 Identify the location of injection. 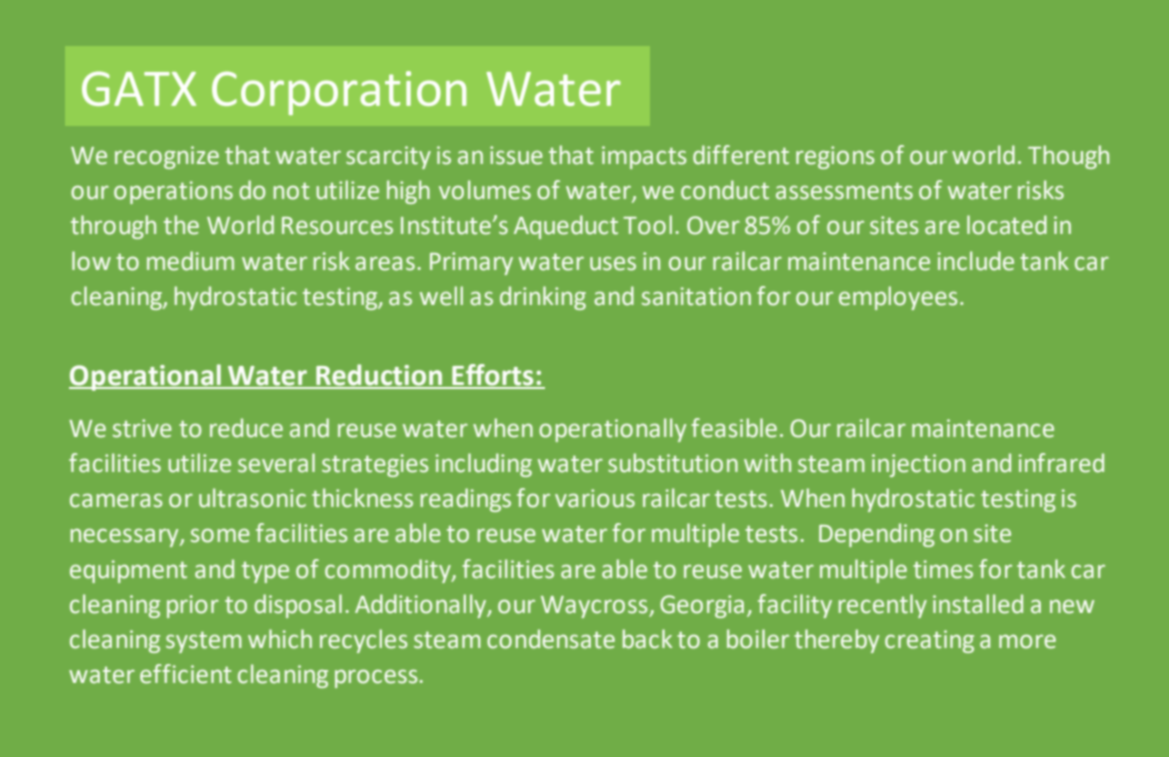
(918, 465).
